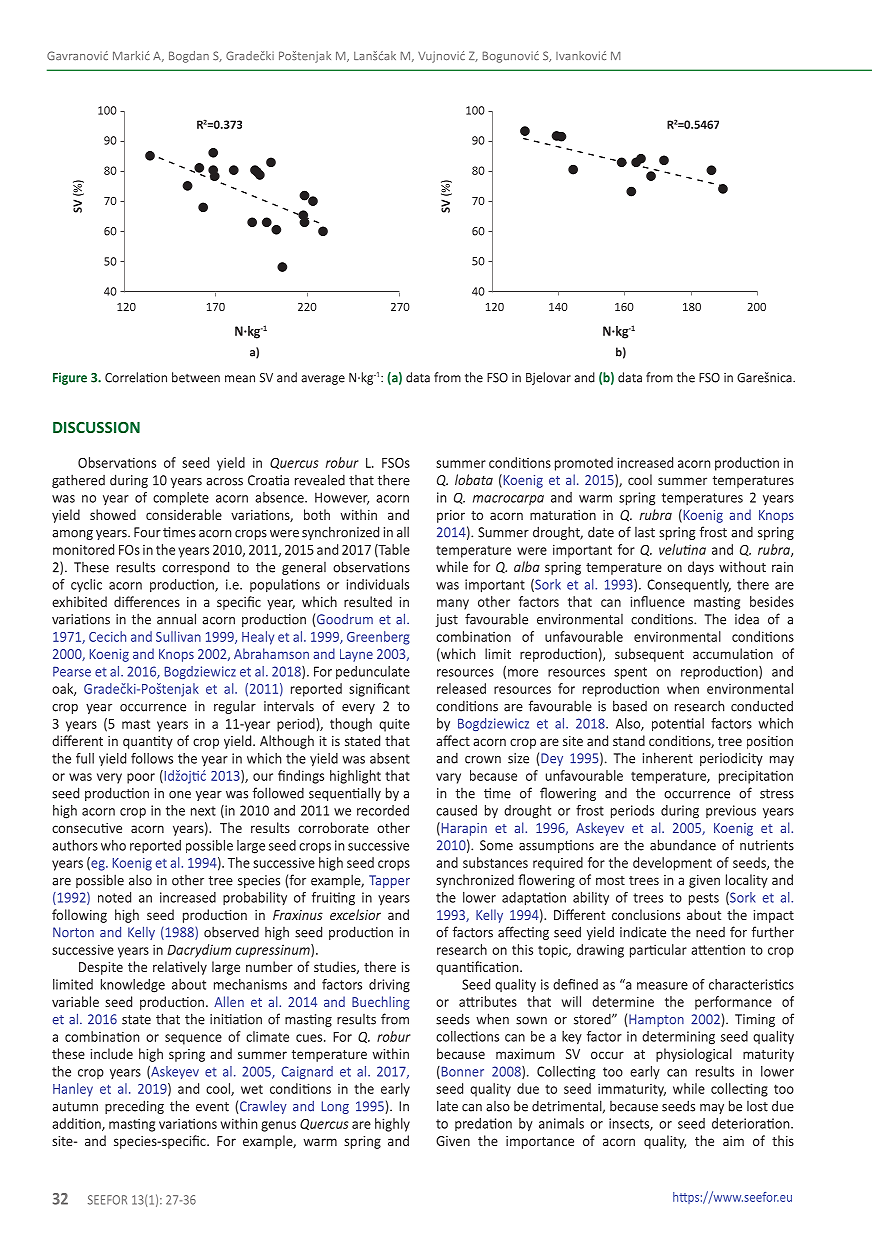 The image size is (872, 1245). What do you see at coordinates (584, 464) in the image?
I see `promoted` at bounding box center [584, 464].
